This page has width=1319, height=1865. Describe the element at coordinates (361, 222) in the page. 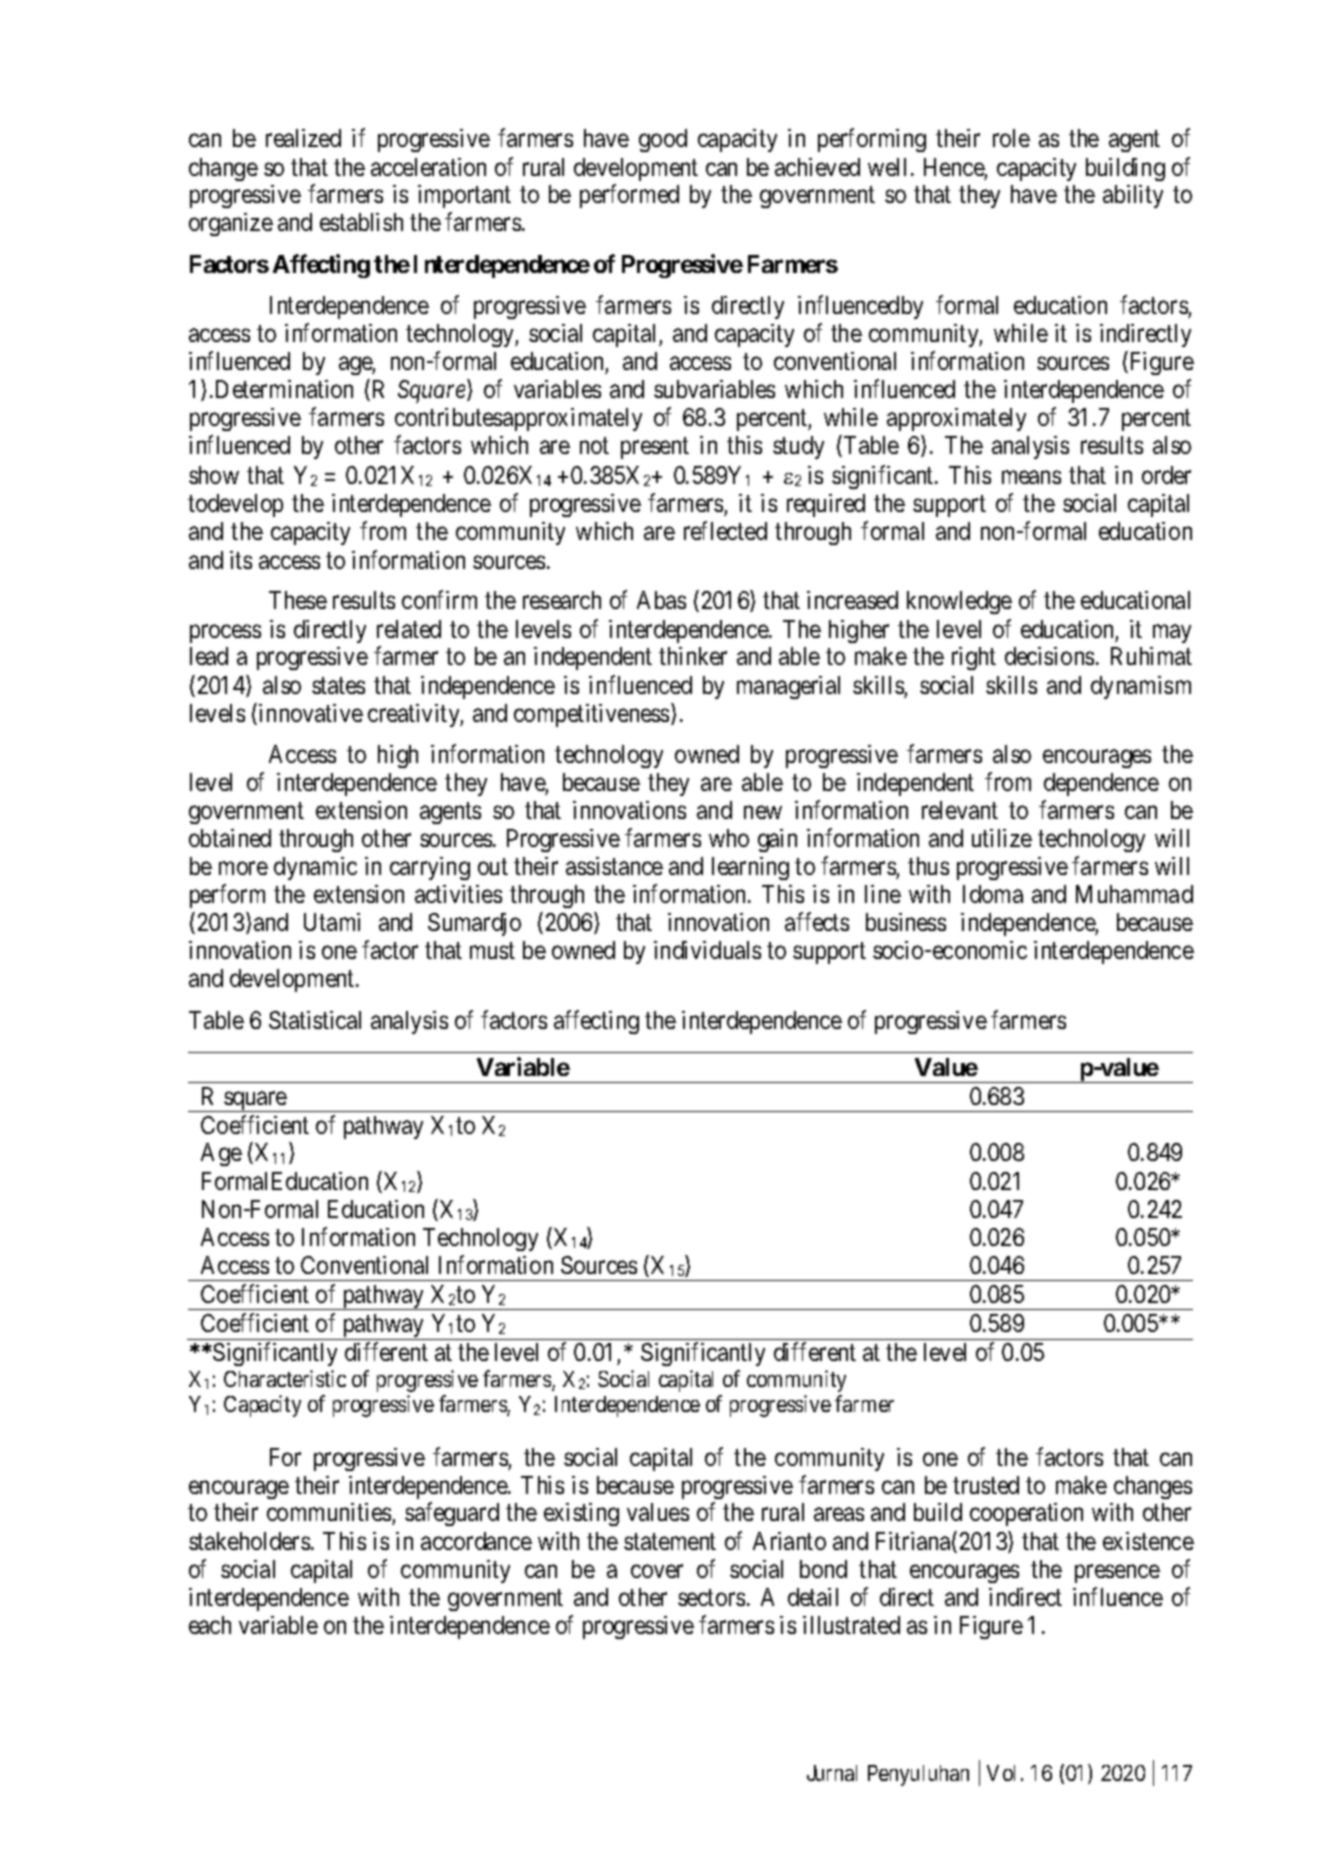

I see `establish` at that location.
